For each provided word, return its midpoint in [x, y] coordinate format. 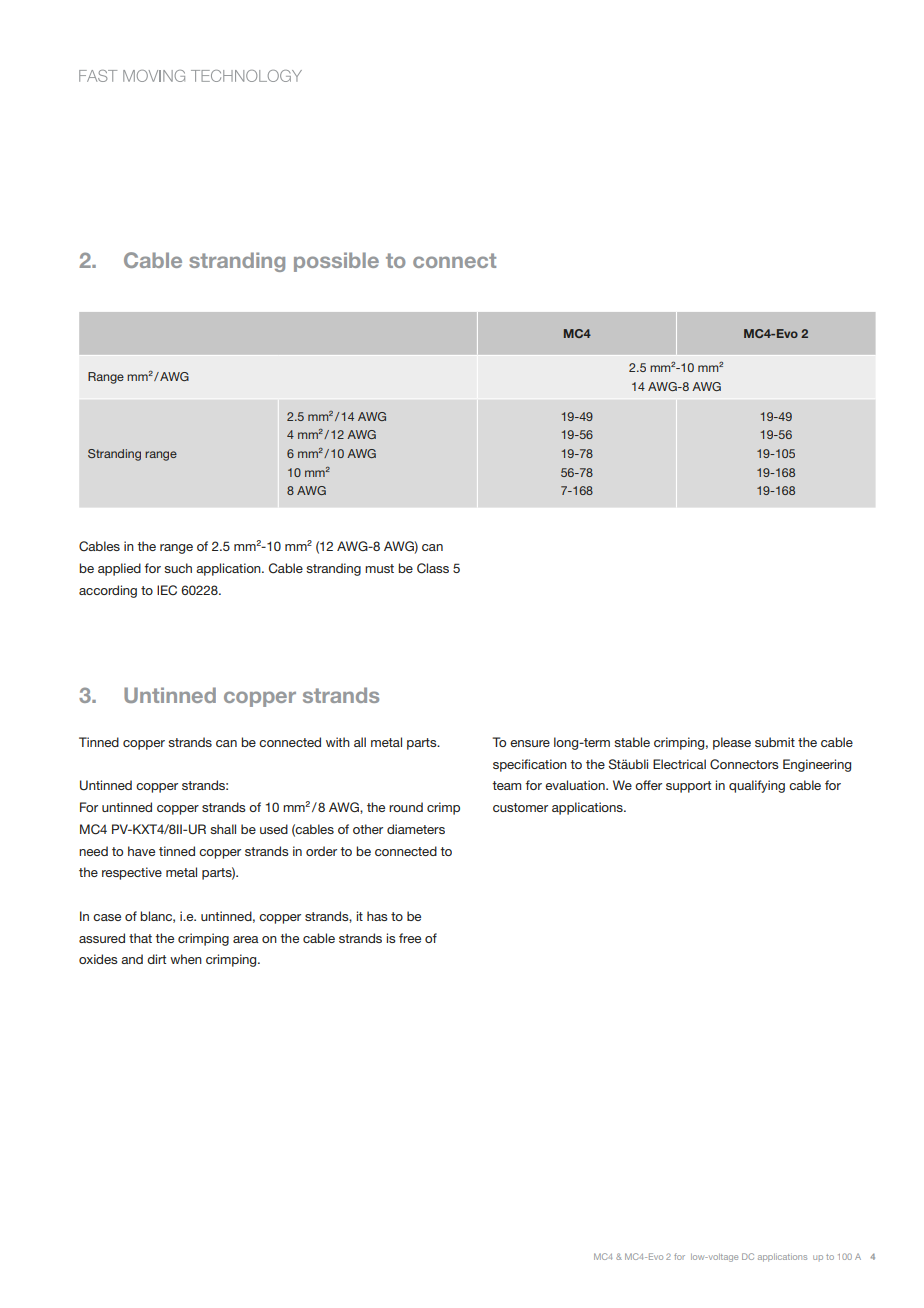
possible [336, 262]
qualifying [757, 786]
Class [433, 568]
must [379, 568]
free [410, 938]
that [140, 938]
